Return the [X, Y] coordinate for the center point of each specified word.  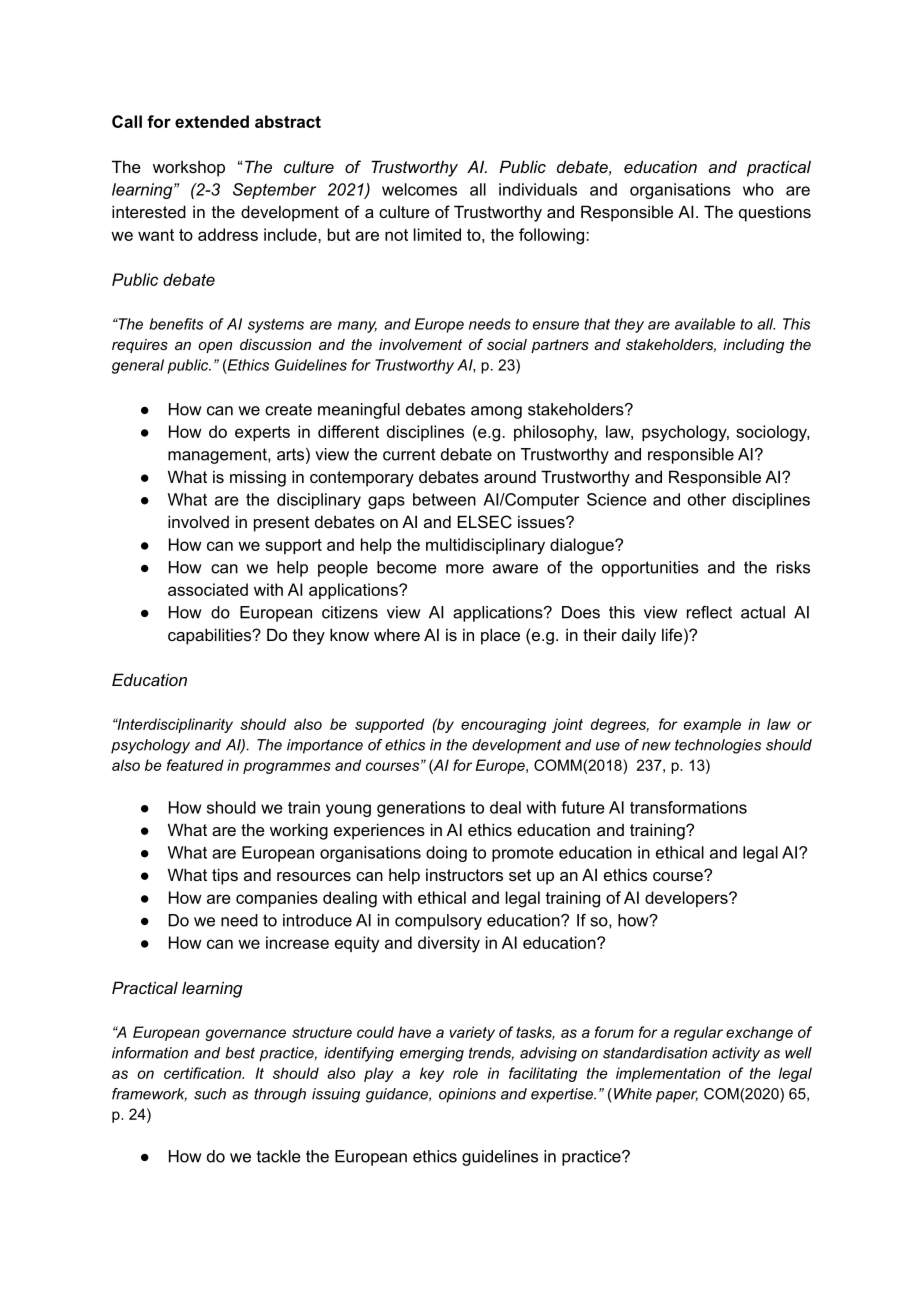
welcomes [419, 189]
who [758, 189]
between [444, 499]
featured [195, 765]
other [707, 499]
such [210, 1094]
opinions [467, 1095]
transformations [688, 807]
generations [421, 809]
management [218, 456]
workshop [189, 168]
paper [677, 1097]
